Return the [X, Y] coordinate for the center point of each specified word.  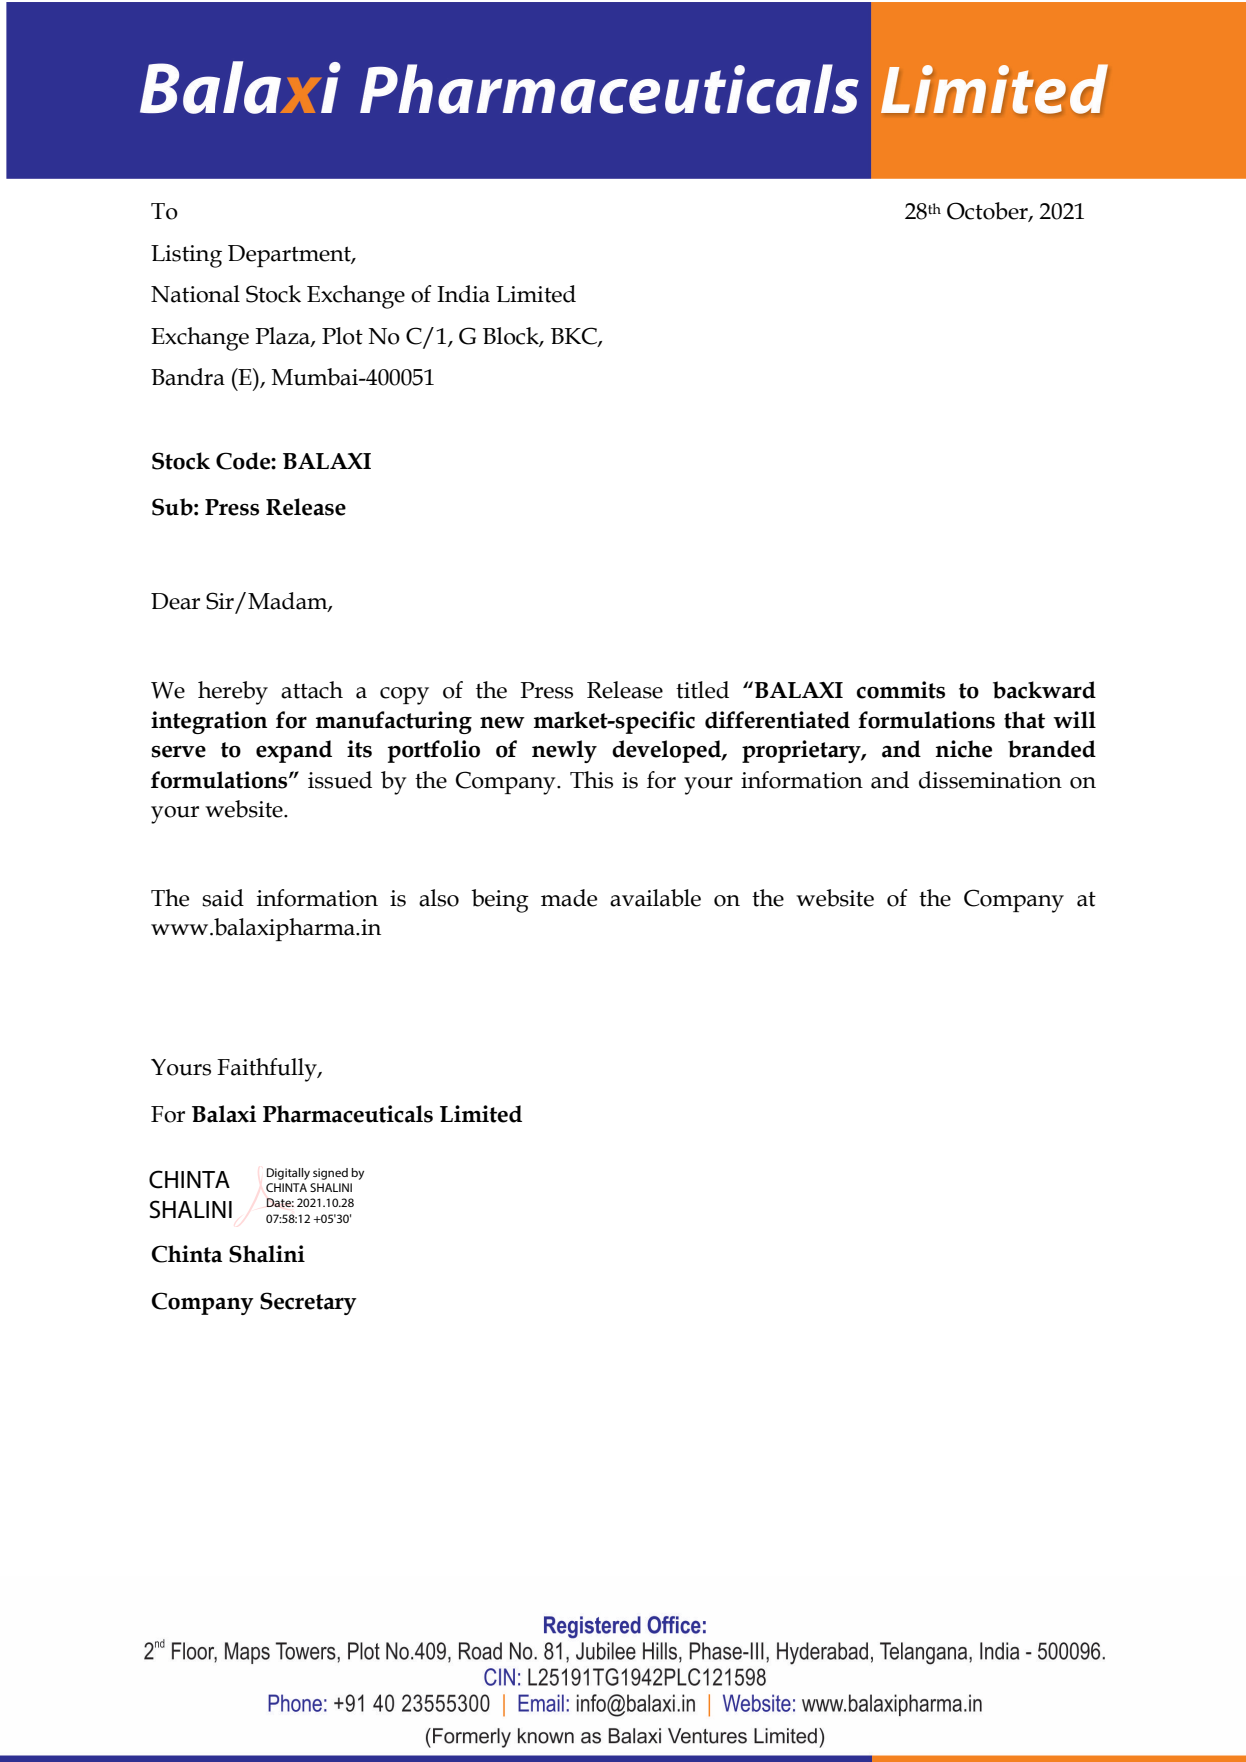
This [591, 780]
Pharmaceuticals [348, 1114]
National [195, 294]
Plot [342, 336]
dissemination [990, 780]
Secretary [308, 1303]
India [463, 294]
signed [330, 1174]
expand [294, 751]
